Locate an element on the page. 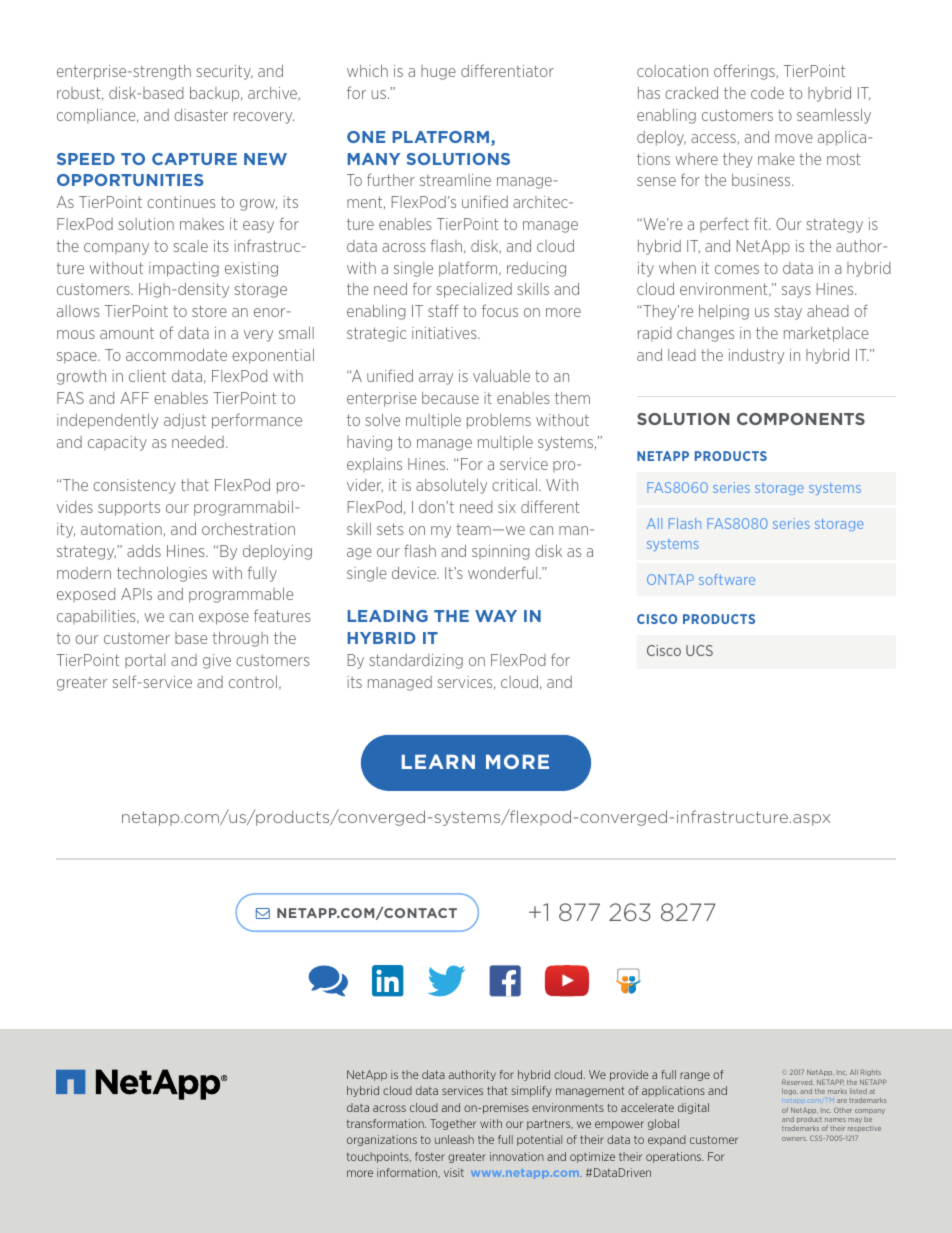  code is located at coordinates (767, 93).
